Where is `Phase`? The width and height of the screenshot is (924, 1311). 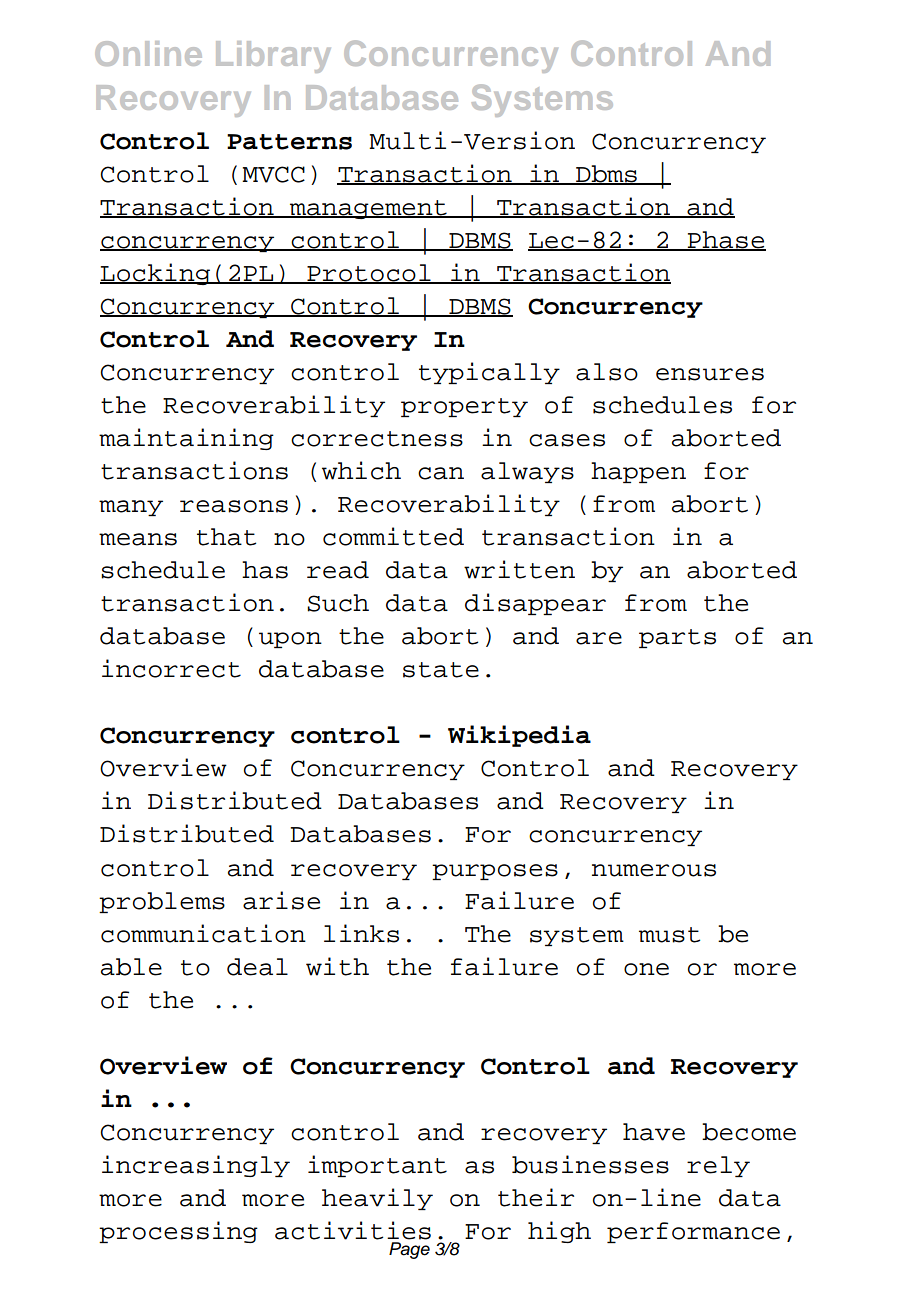 Phase is located at coordinates (726, 241).
